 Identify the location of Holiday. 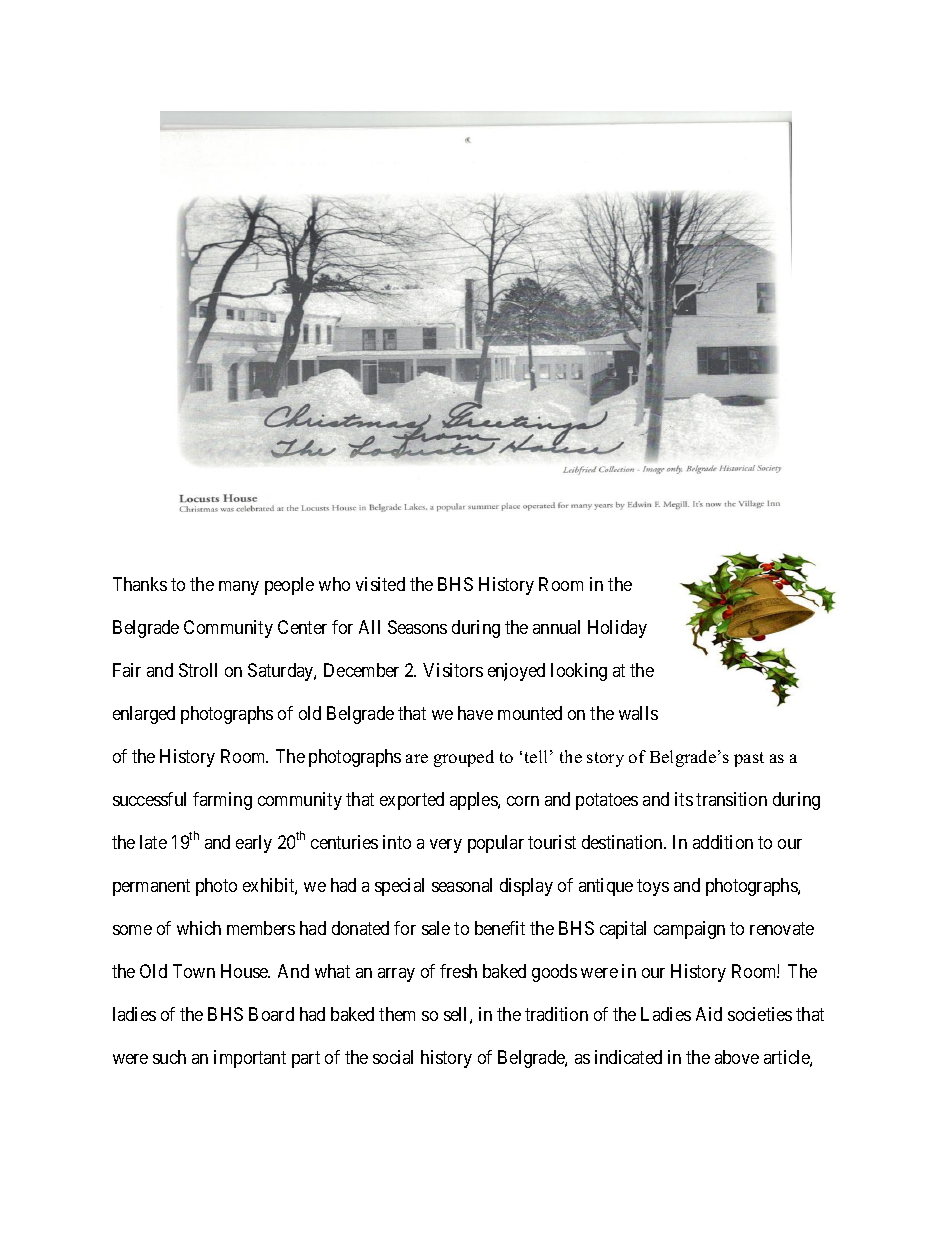
(617, 629).
